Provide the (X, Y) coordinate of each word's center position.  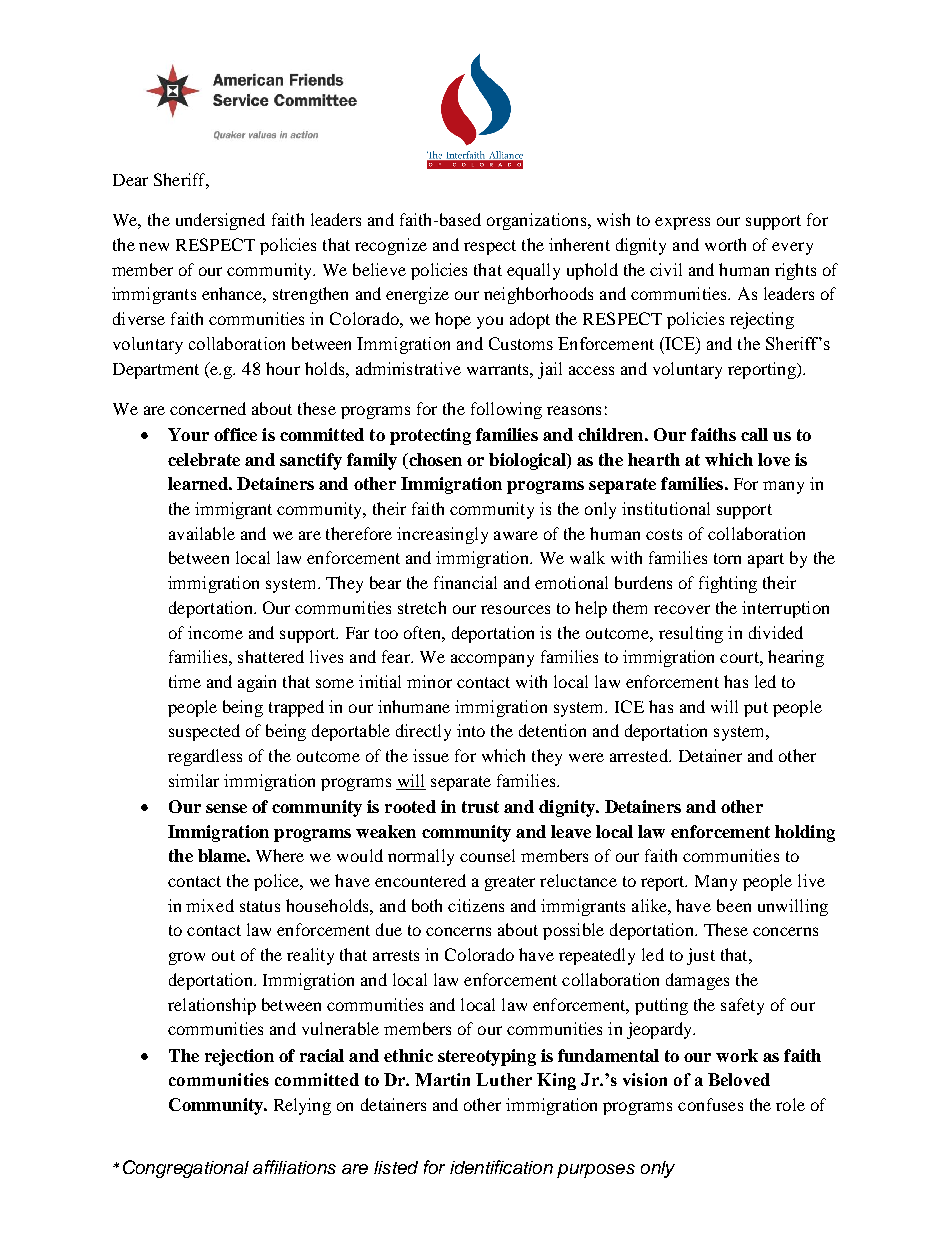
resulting (691, 634)
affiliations (294, 1167)
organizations (538, 221)
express (682, 223)
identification (501, 1167)
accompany (492, 660)
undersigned (220, 221)
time (185, 681)
